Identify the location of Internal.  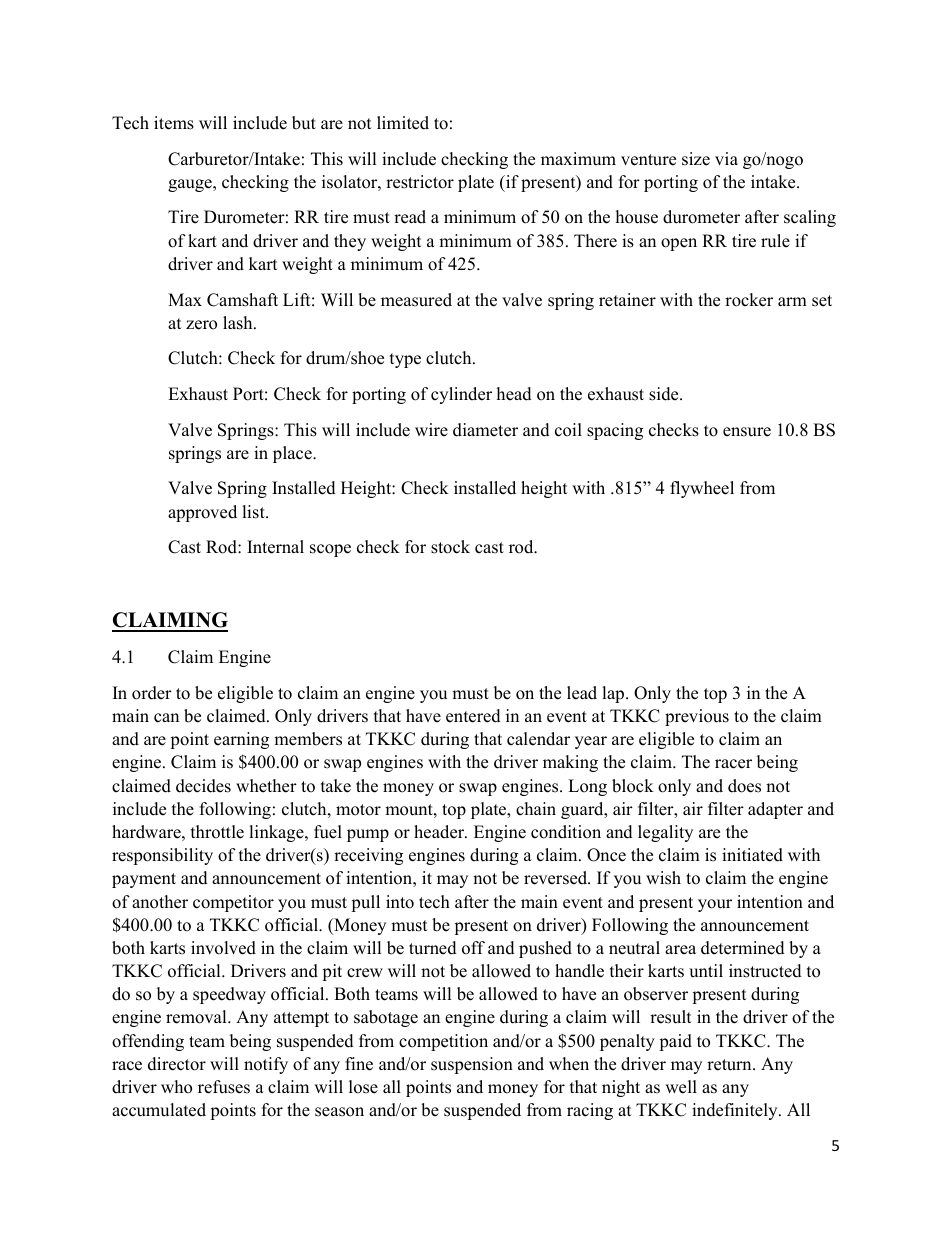
(275, 547).
